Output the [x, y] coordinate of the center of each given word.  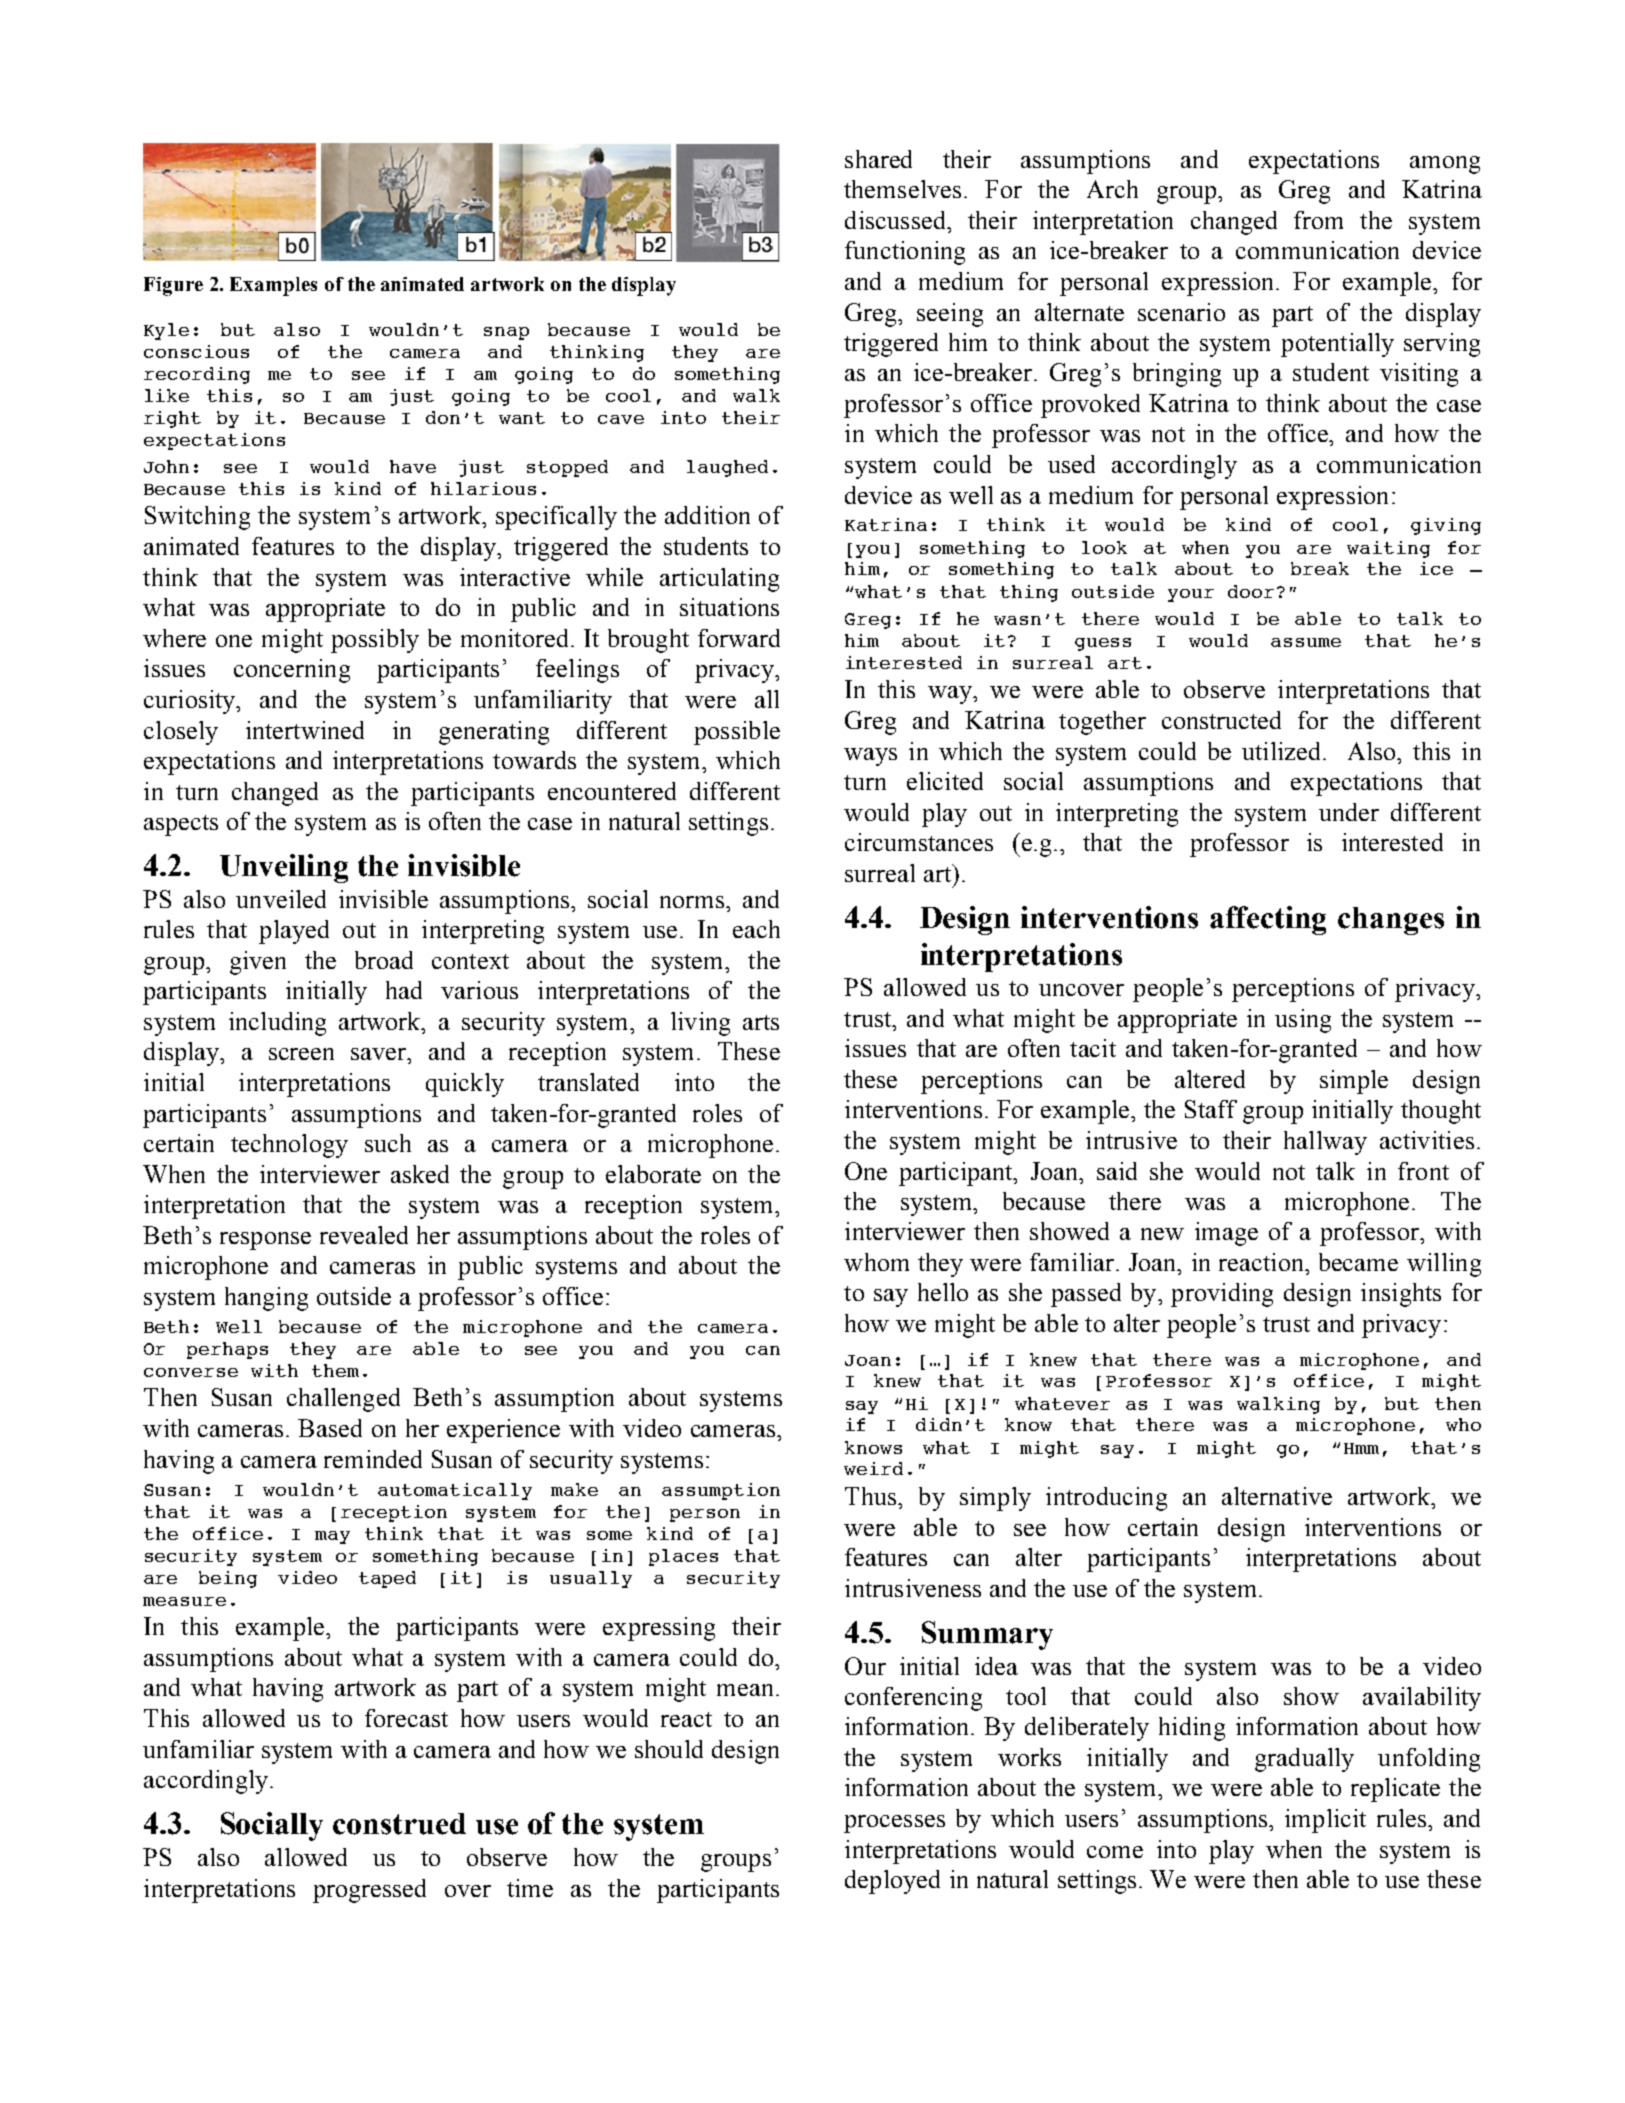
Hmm [1361, 1448]
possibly [375, 641]
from [1318, 220]
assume [1306, 642]
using [1303, 1021]
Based [330, 1428]
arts [761, 1022]
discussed [896, 220]
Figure [173, 286]
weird [873, 1468]
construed [399, 1824]
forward [739, 638]
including [277, 1024]
